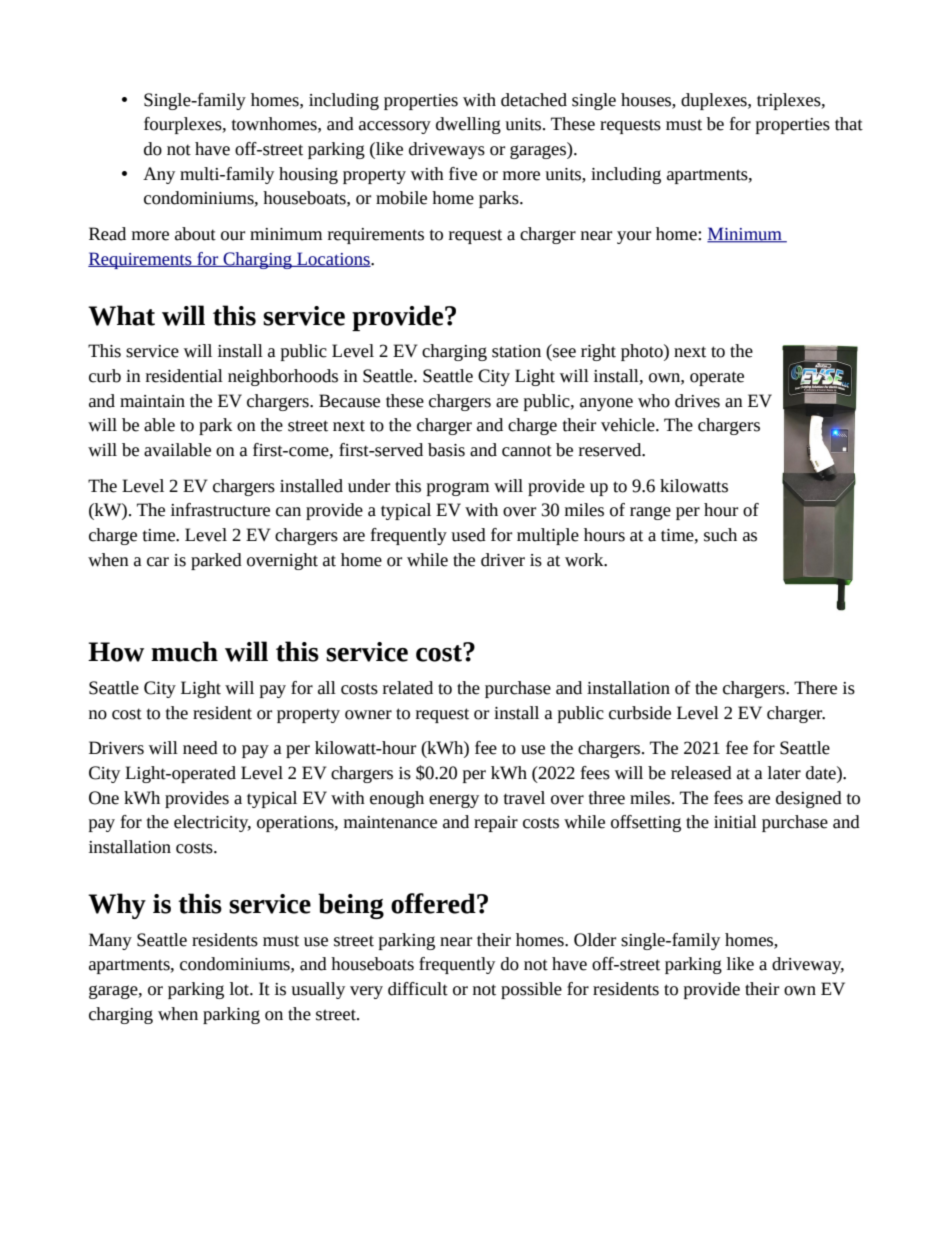 The height and width of the screenshot is (1233, 952). I want to click on maintain, so click(152, 401).
